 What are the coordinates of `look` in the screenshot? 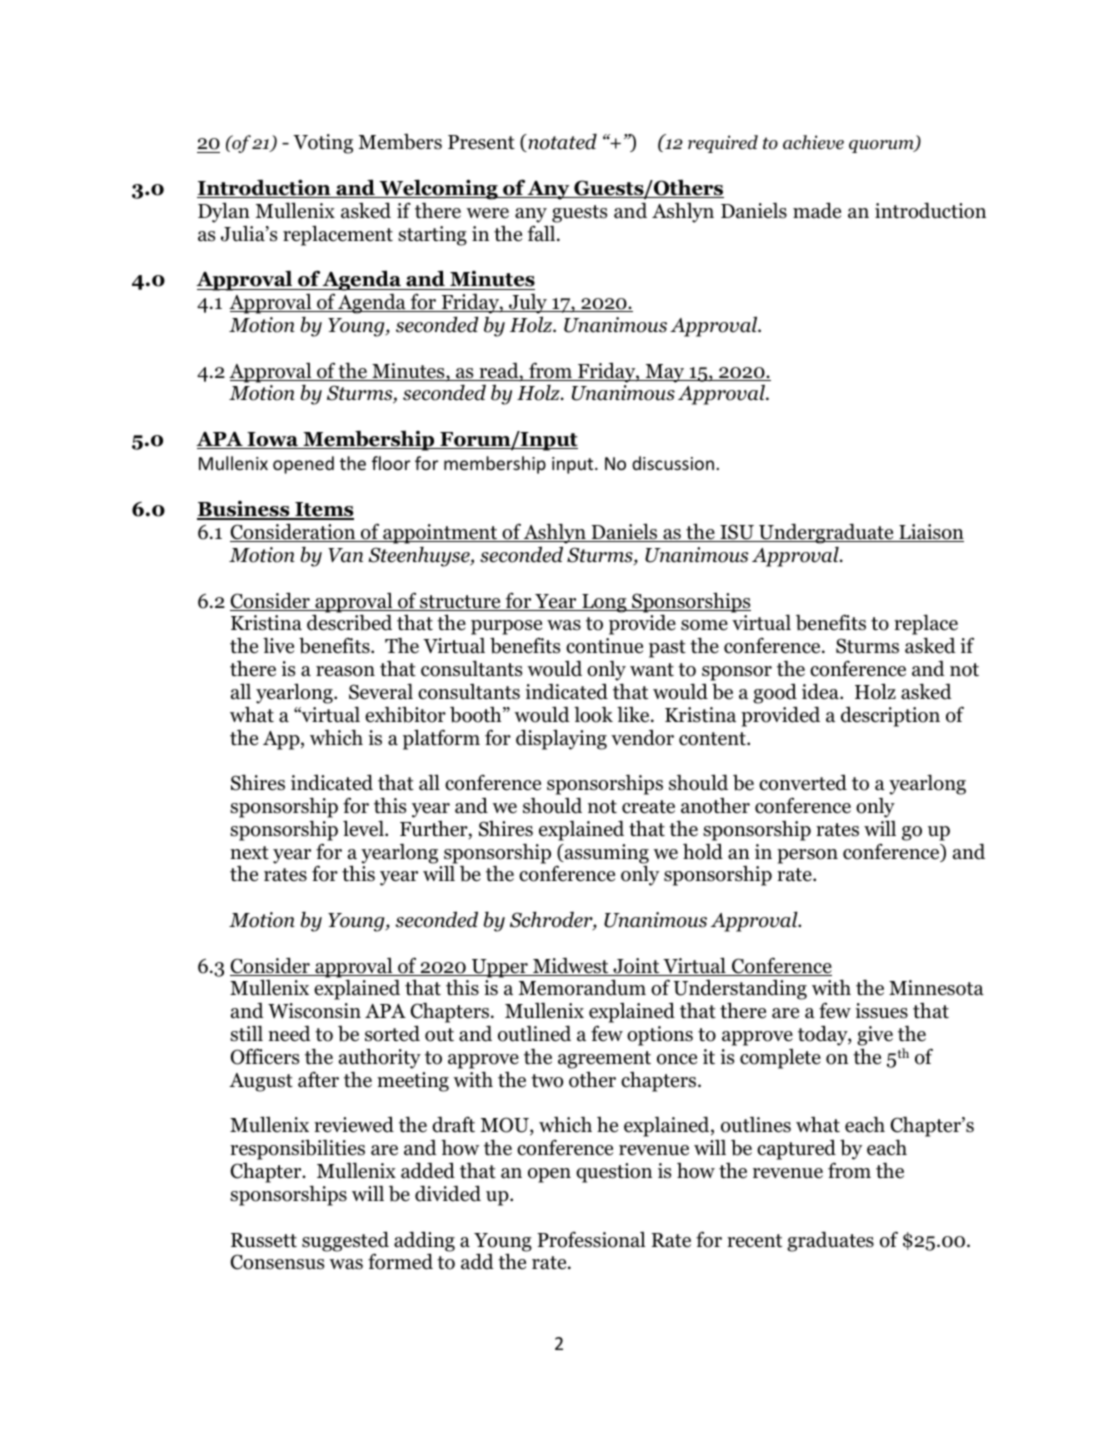 It's located at (593, 714).
